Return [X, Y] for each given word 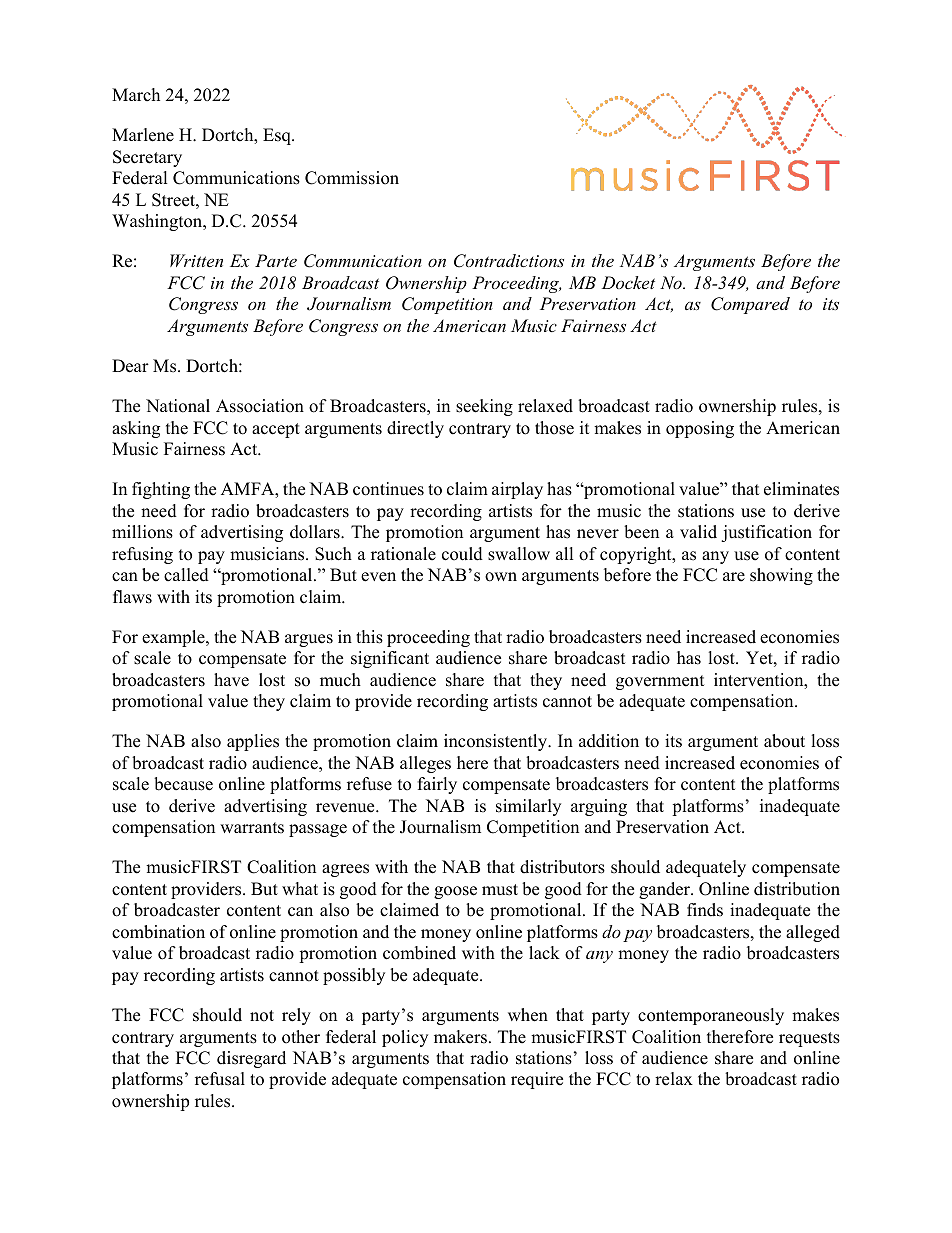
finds [705, 910]
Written [196, 260]
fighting [161, 490]
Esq [278, 136]
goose [455, 892]
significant [390, 659]
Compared [750, 305]
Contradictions [509, 261]
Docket [628, 282]
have [231, 680]
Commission [352, 178]
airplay [517, 490]
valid [698, 532]
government [660, 682]
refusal [220, 1079]
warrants [252, 828]
